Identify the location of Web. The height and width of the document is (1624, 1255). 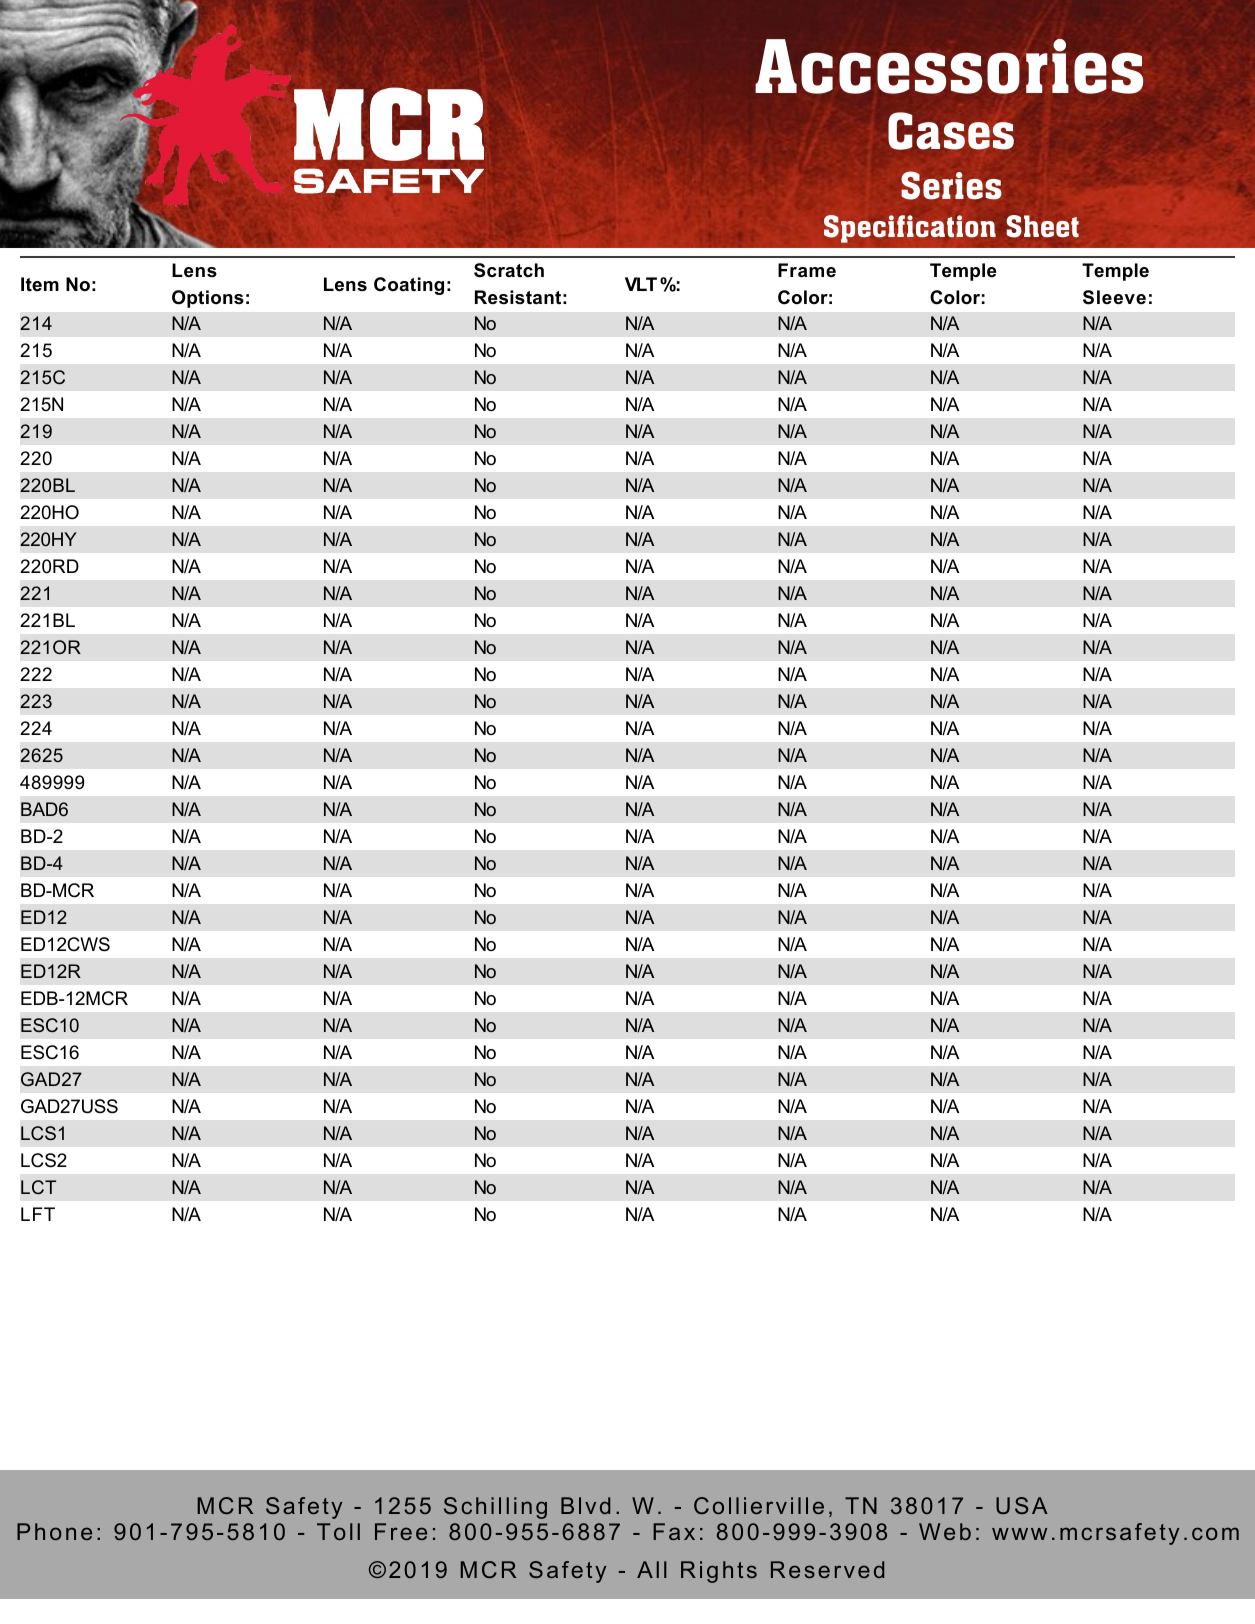
(945, 1531).
